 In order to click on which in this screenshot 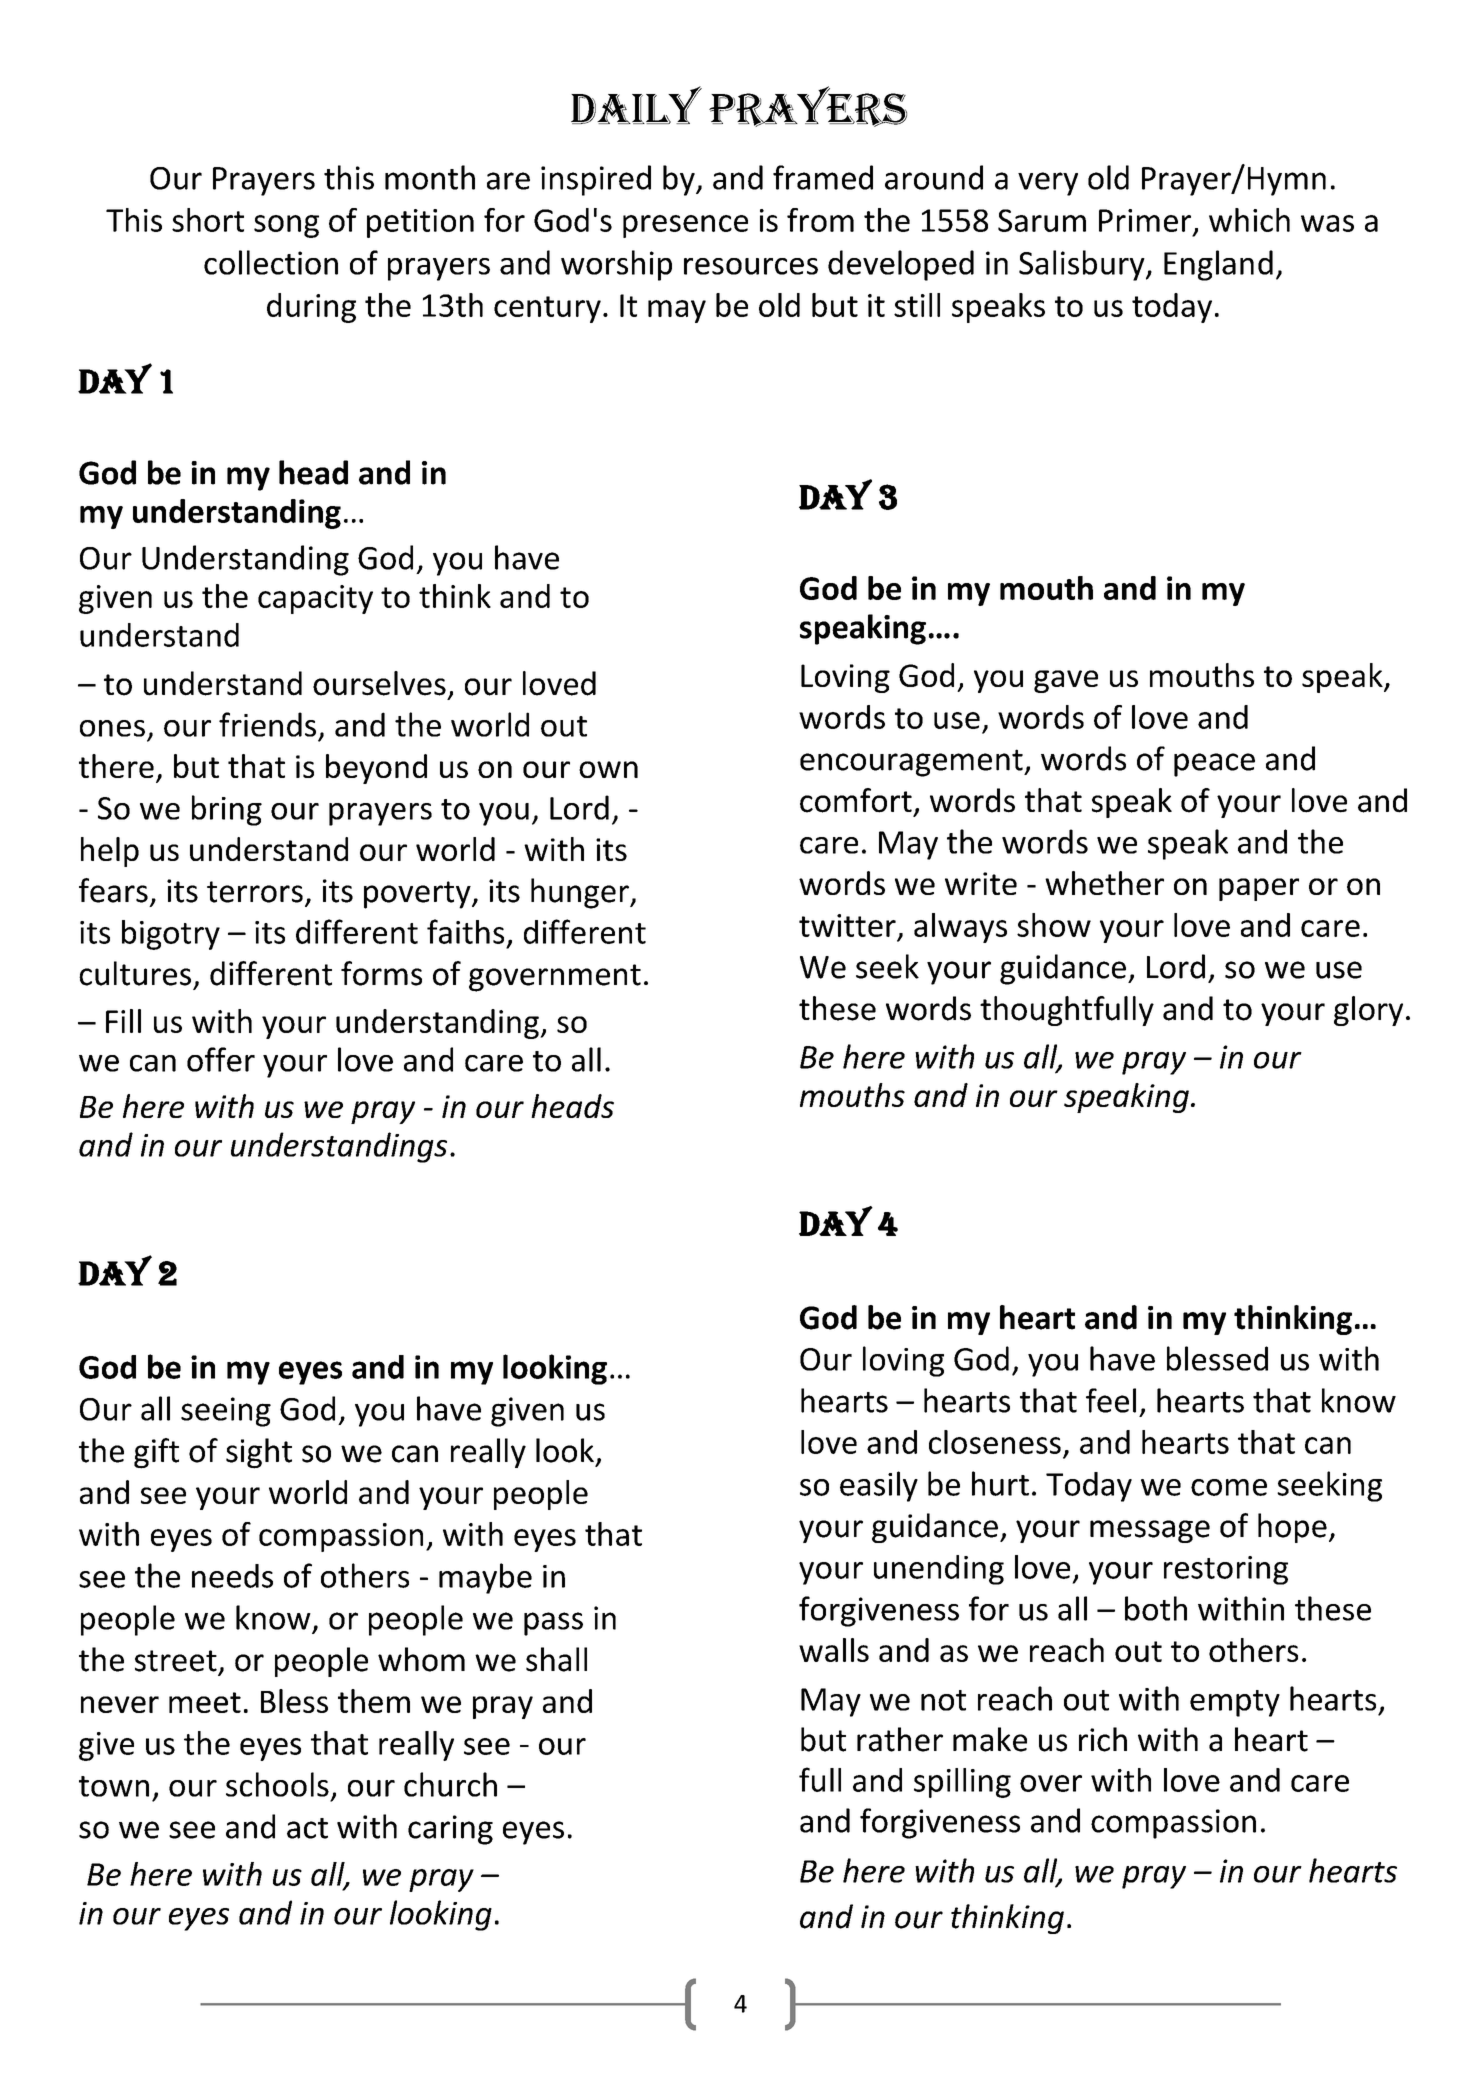, I will do `click(1249, 220)`.
